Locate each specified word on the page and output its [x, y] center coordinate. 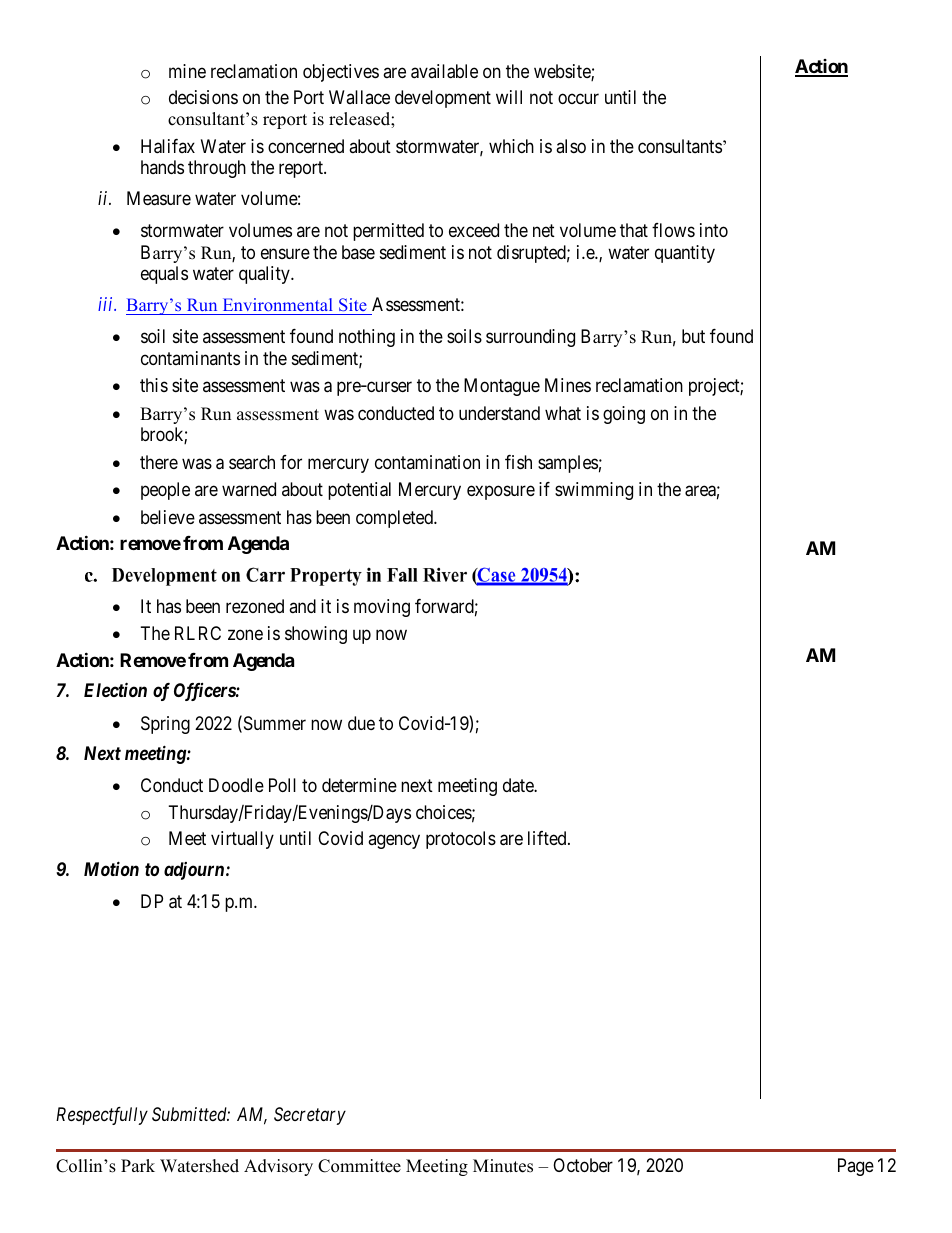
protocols [461, 840]
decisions [203, 97]
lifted [548, 838]
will [509, 97]
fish [518, 462]
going [624, 415]
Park [138, 1165]
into [714, 230]
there [159, 462]
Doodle [236, 785]
